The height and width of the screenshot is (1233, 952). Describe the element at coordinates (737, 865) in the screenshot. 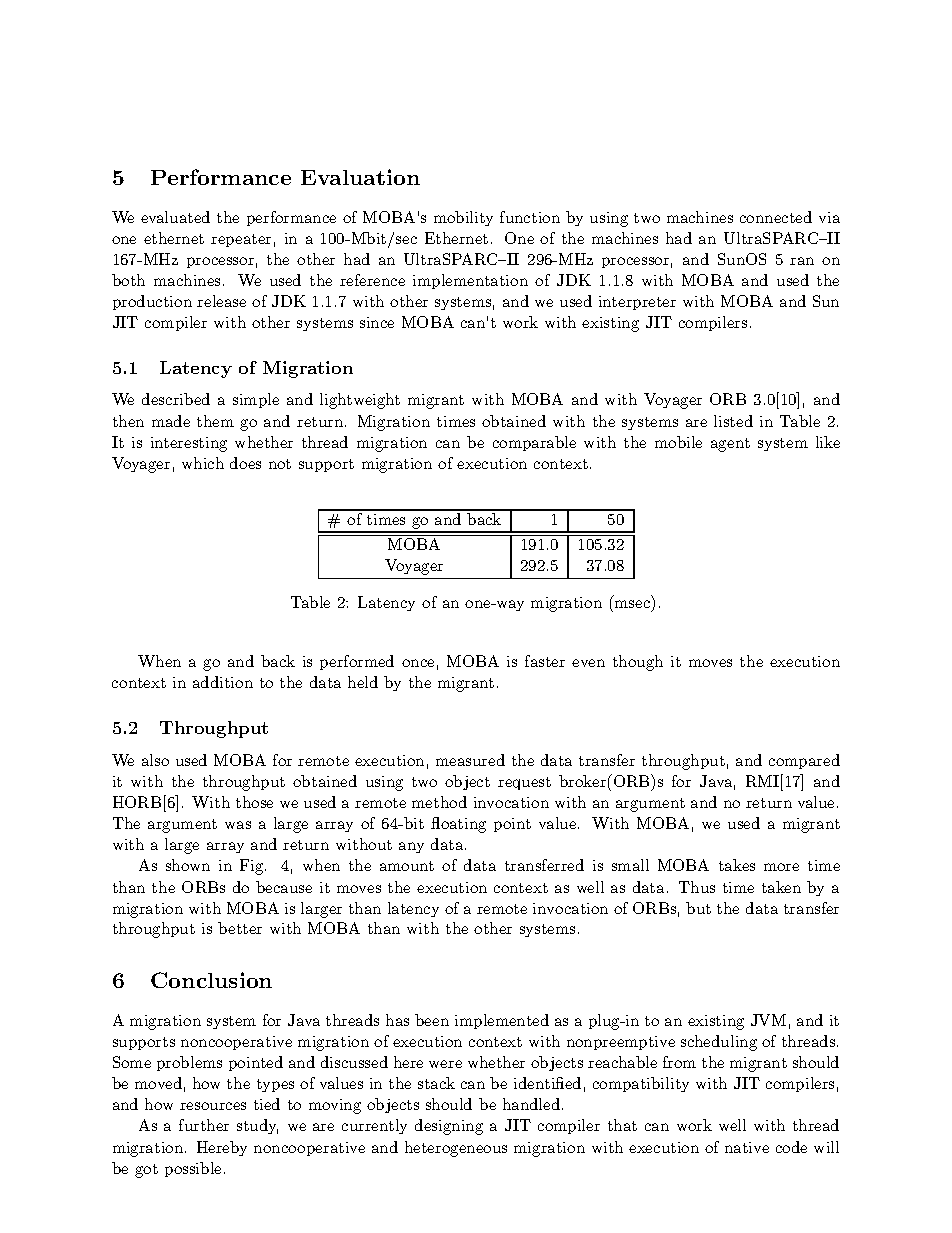

I see `takes` at that location.
